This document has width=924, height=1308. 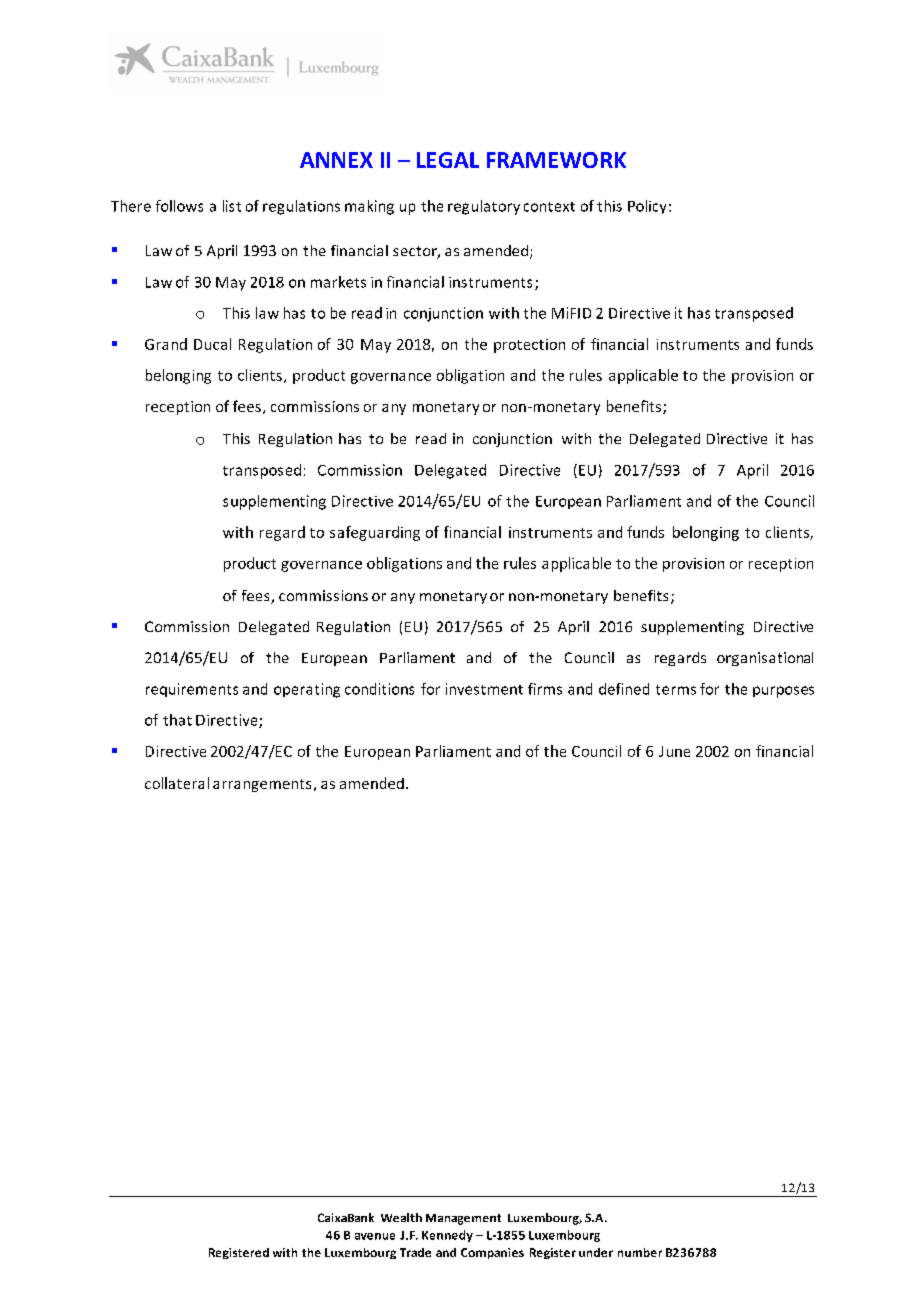 What do you see at coordinates (262, 785) in the document?
I see `arrangements` at bounding box center [262, 785].
